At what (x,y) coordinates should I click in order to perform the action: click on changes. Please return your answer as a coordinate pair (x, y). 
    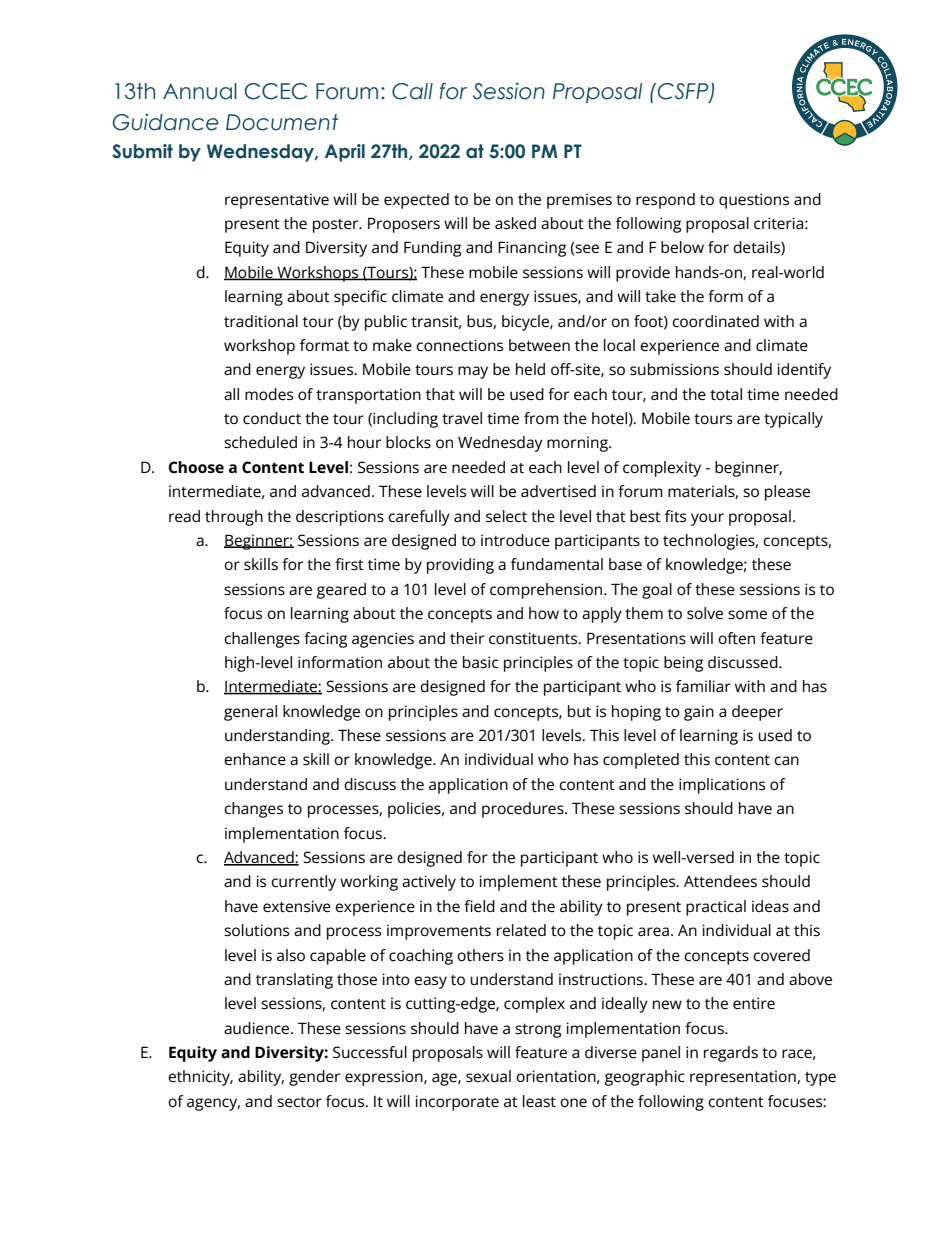
    Looking at the image, I should click on (253, 810).
